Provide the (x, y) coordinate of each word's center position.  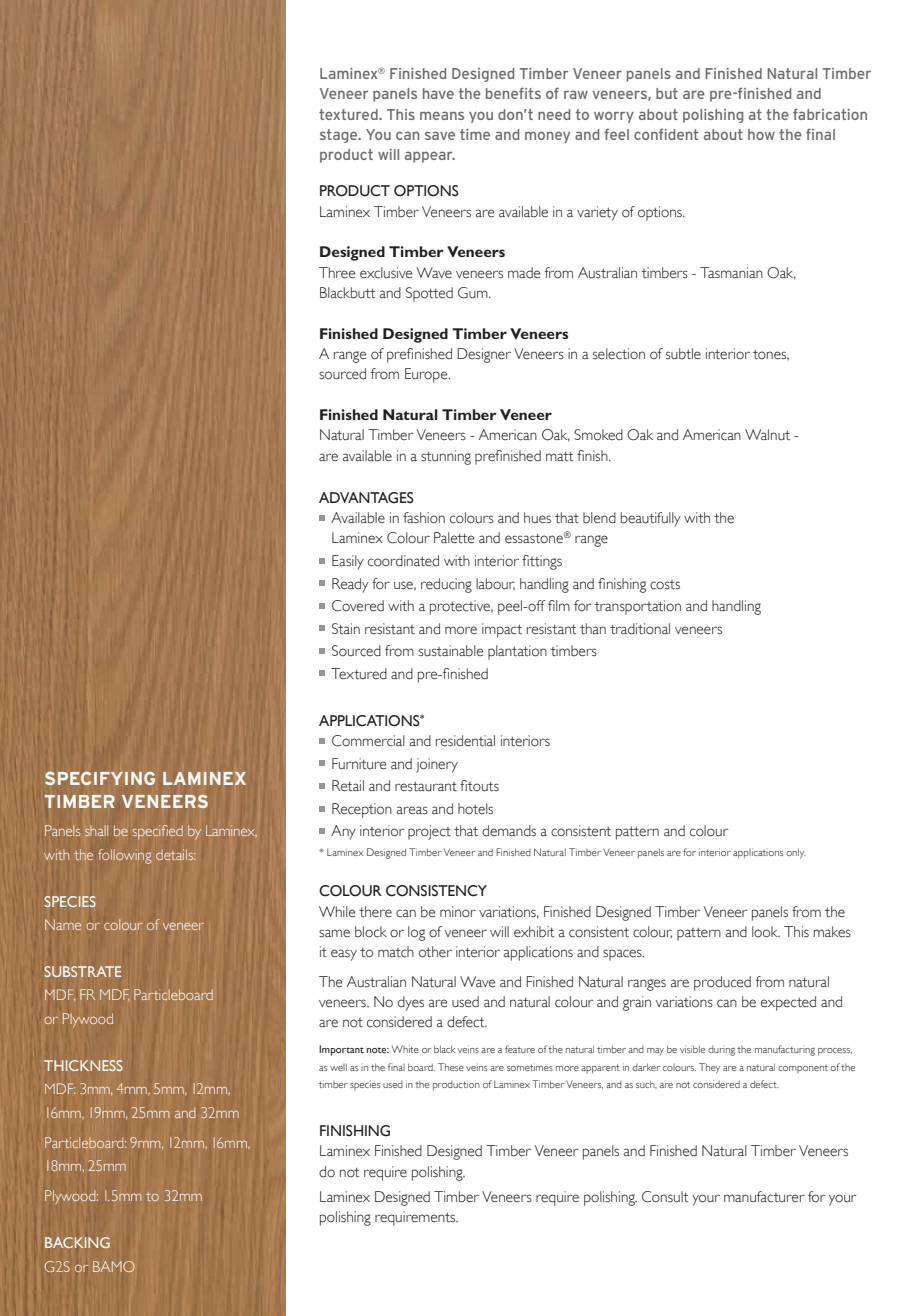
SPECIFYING (100, 778)
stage (340, 136)
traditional (640, 629)
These (451, 1067)
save (440, 135)
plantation (517, 652)
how (761, 134)
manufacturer (764, 1197)
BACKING (77, 1242)
